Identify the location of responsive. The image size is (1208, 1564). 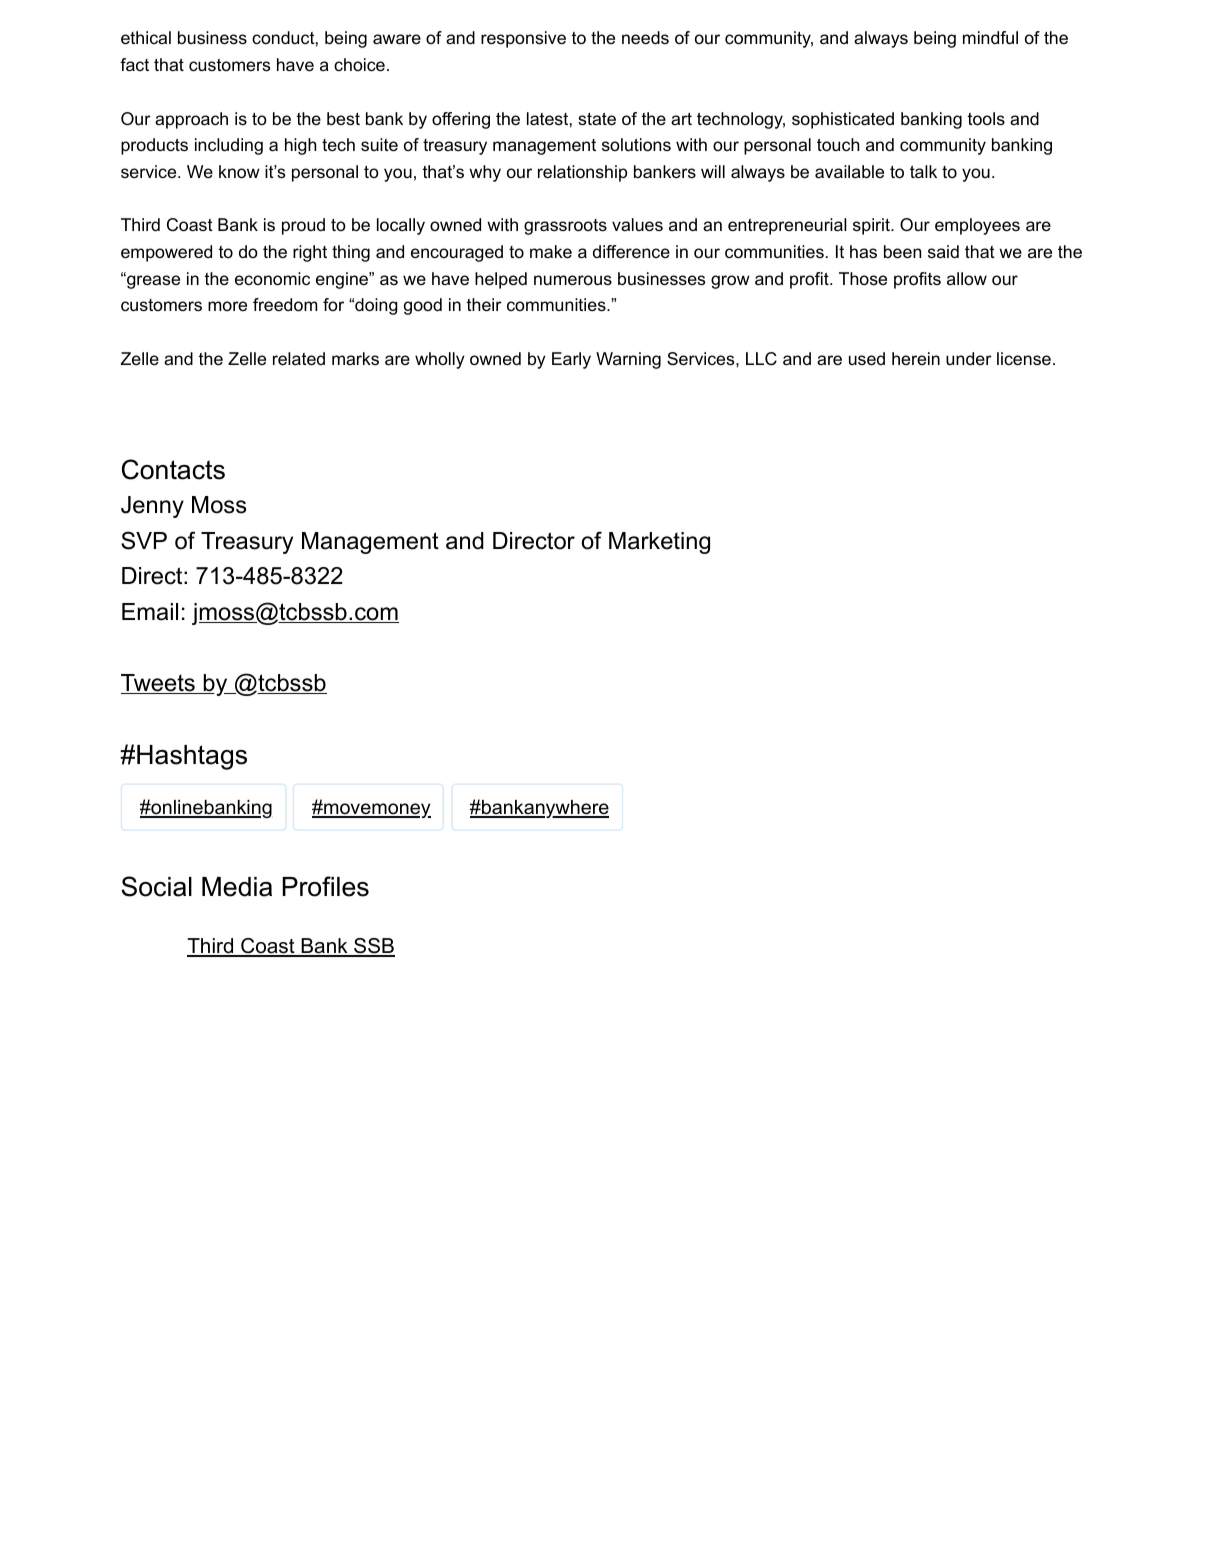
(523, 39).
